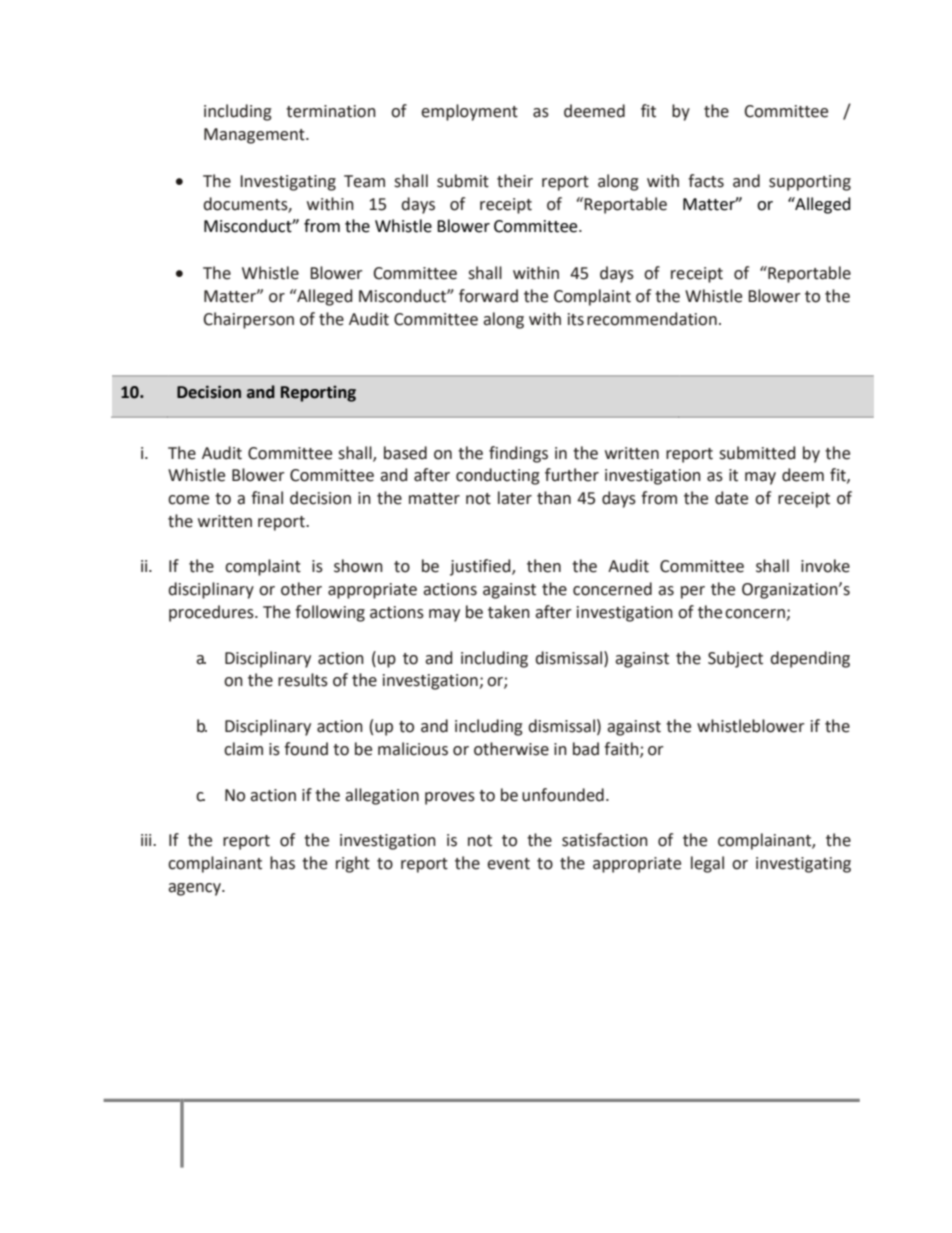 Image resolution: width=952 pixels, height=1233 pixels. Describe the element at coordinates (255, 136) in the page. I see `Management` at that location.
